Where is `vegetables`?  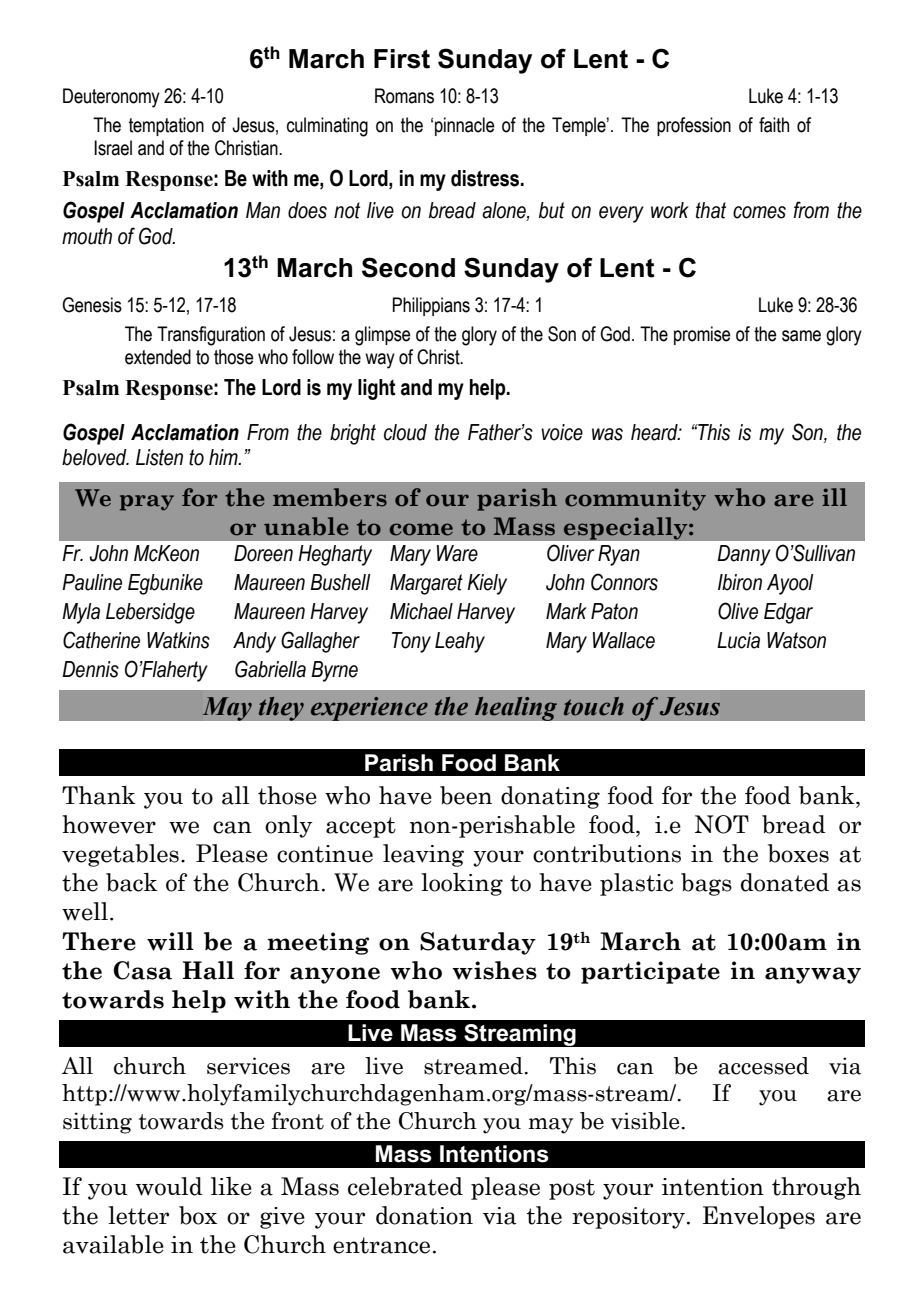 vegetables is located at coordinates (120, 855).
